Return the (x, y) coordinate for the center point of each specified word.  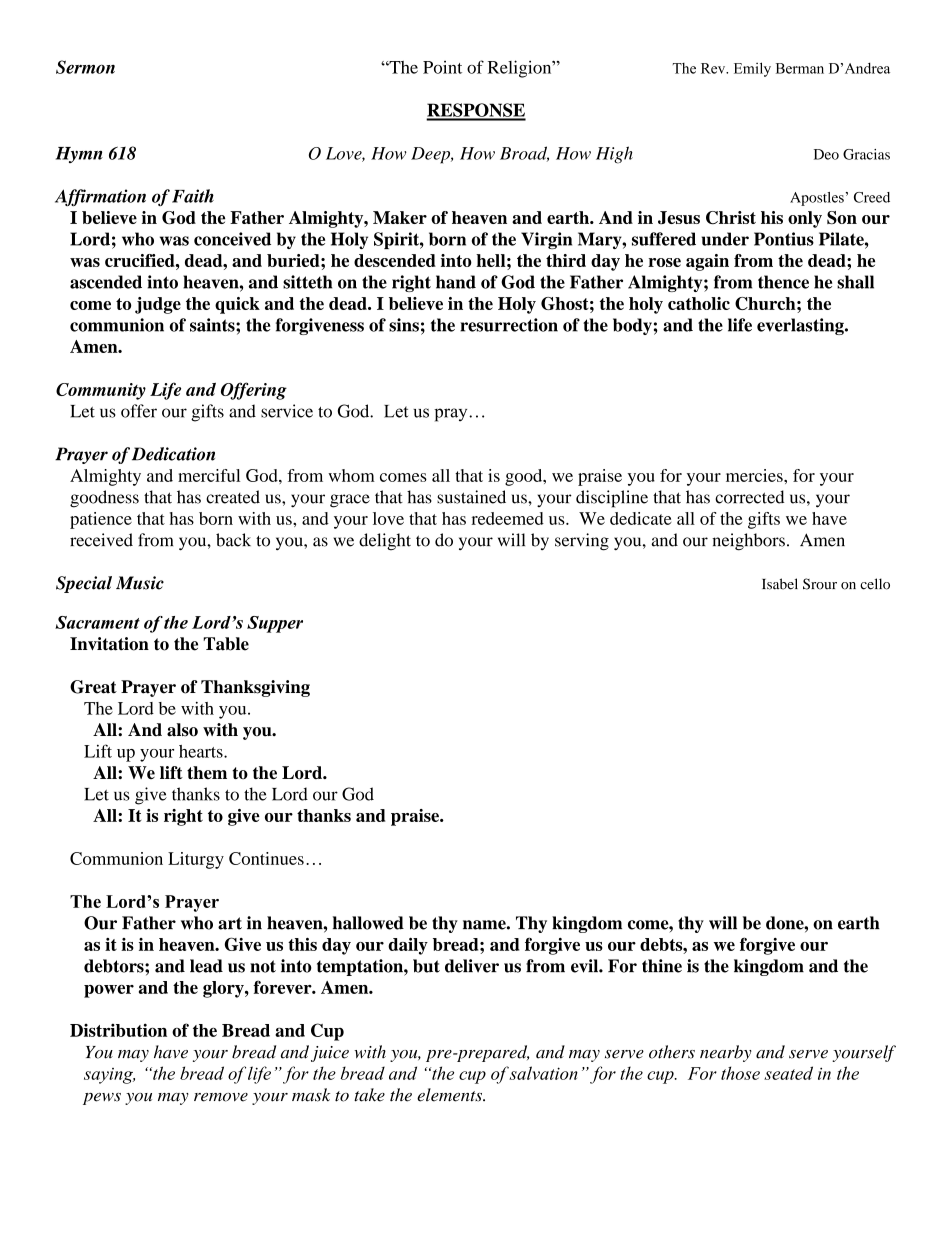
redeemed (507, 518)
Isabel (780, 584)
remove (221, 1097)
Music (140, 583)
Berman (800, 68)
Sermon (85, 67)
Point (442, 67)
